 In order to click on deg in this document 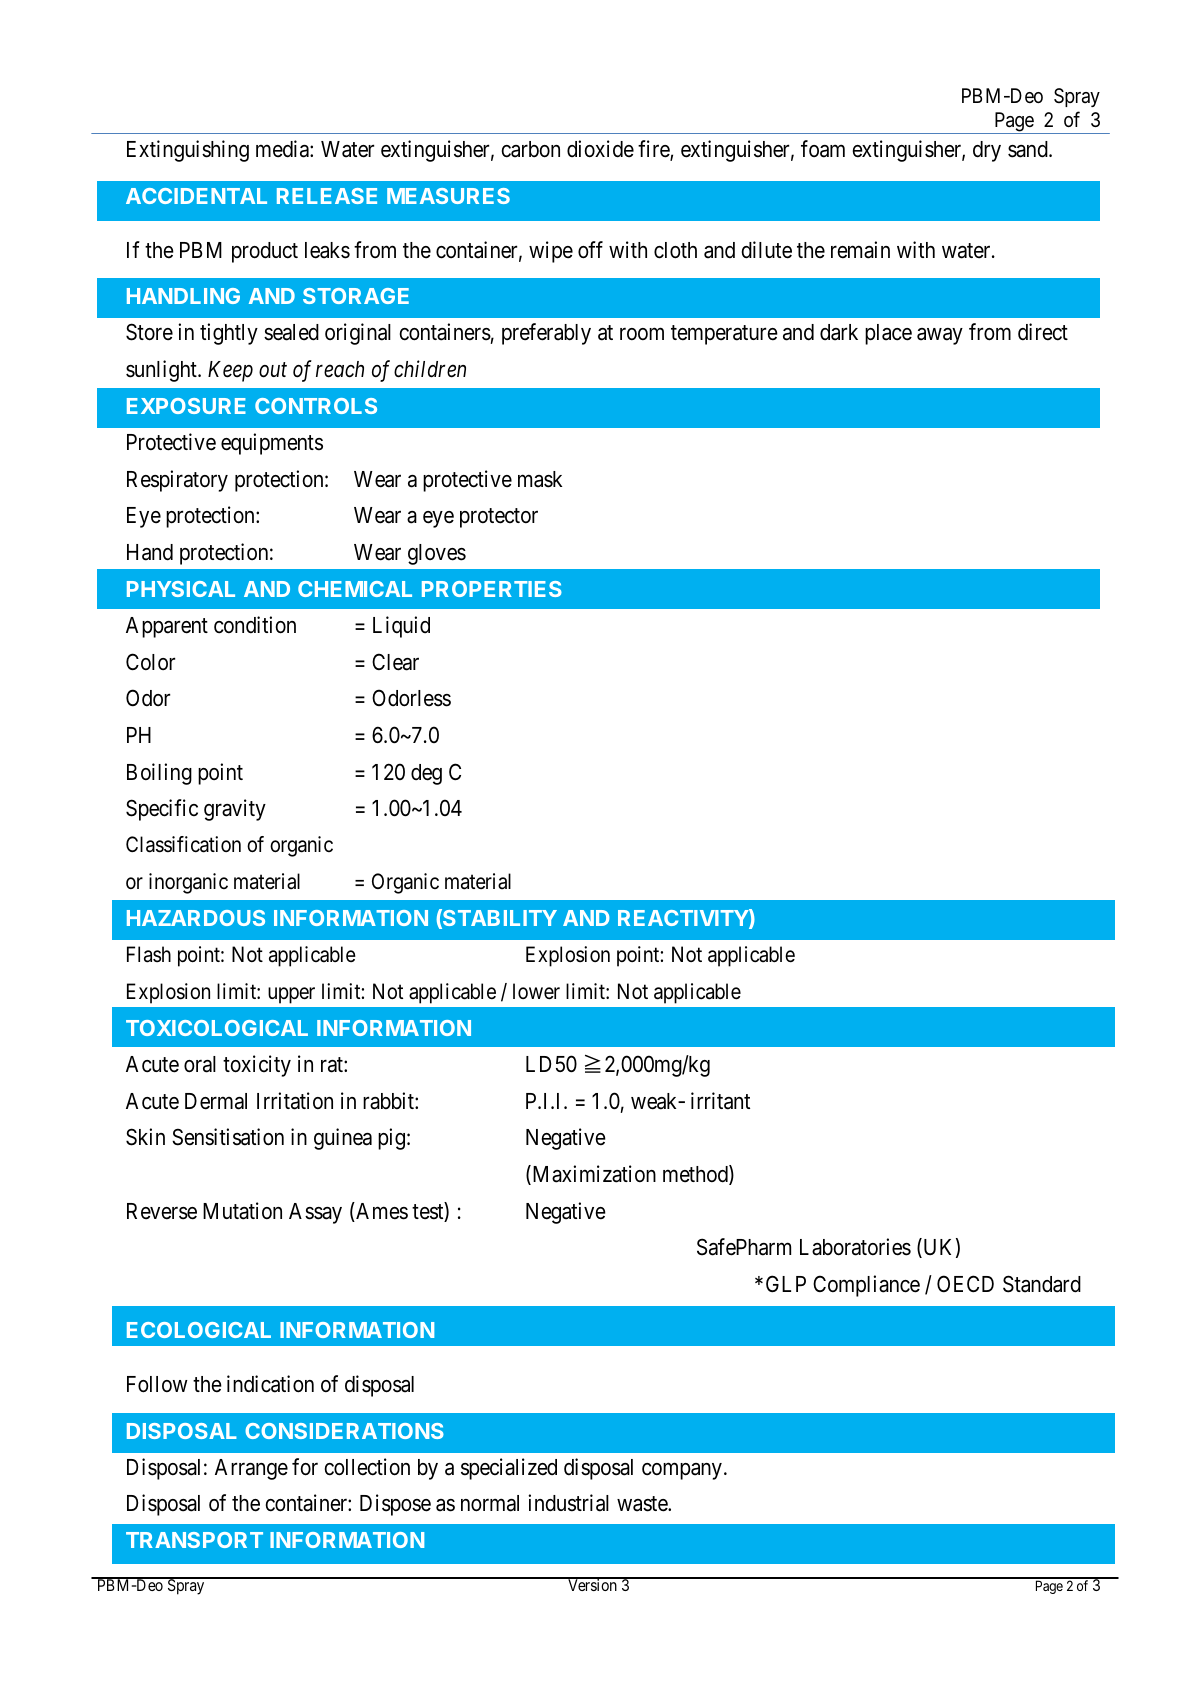, I will do `click(426, 774)`.
